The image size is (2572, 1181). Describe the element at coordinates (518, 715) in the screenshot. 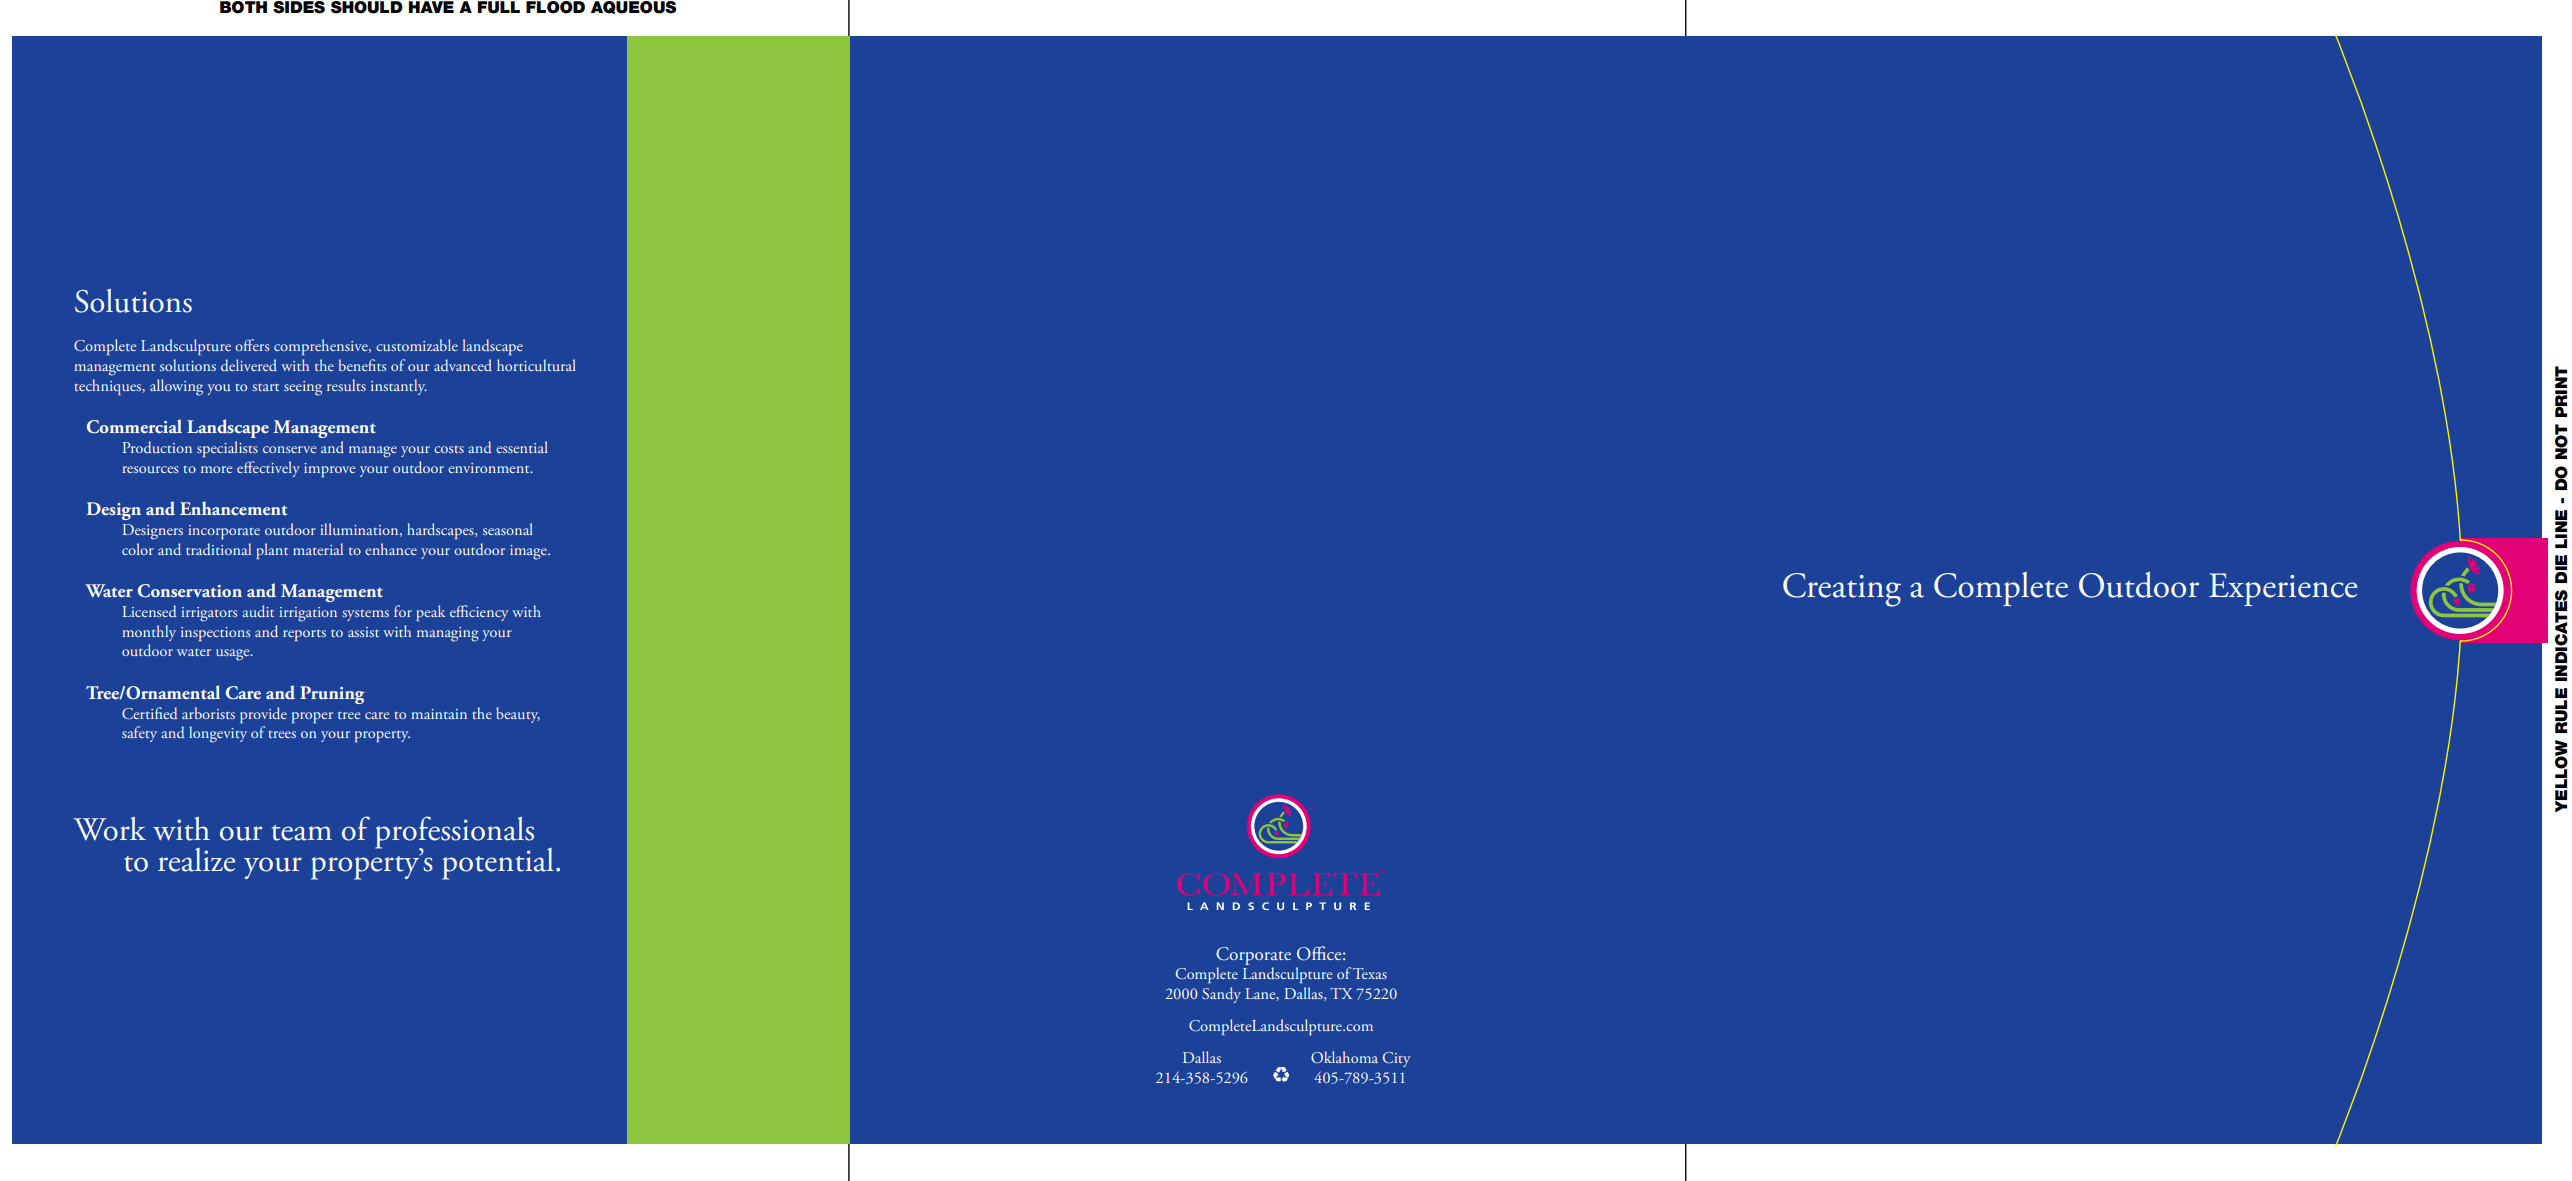

I see `beauty` at that location.
